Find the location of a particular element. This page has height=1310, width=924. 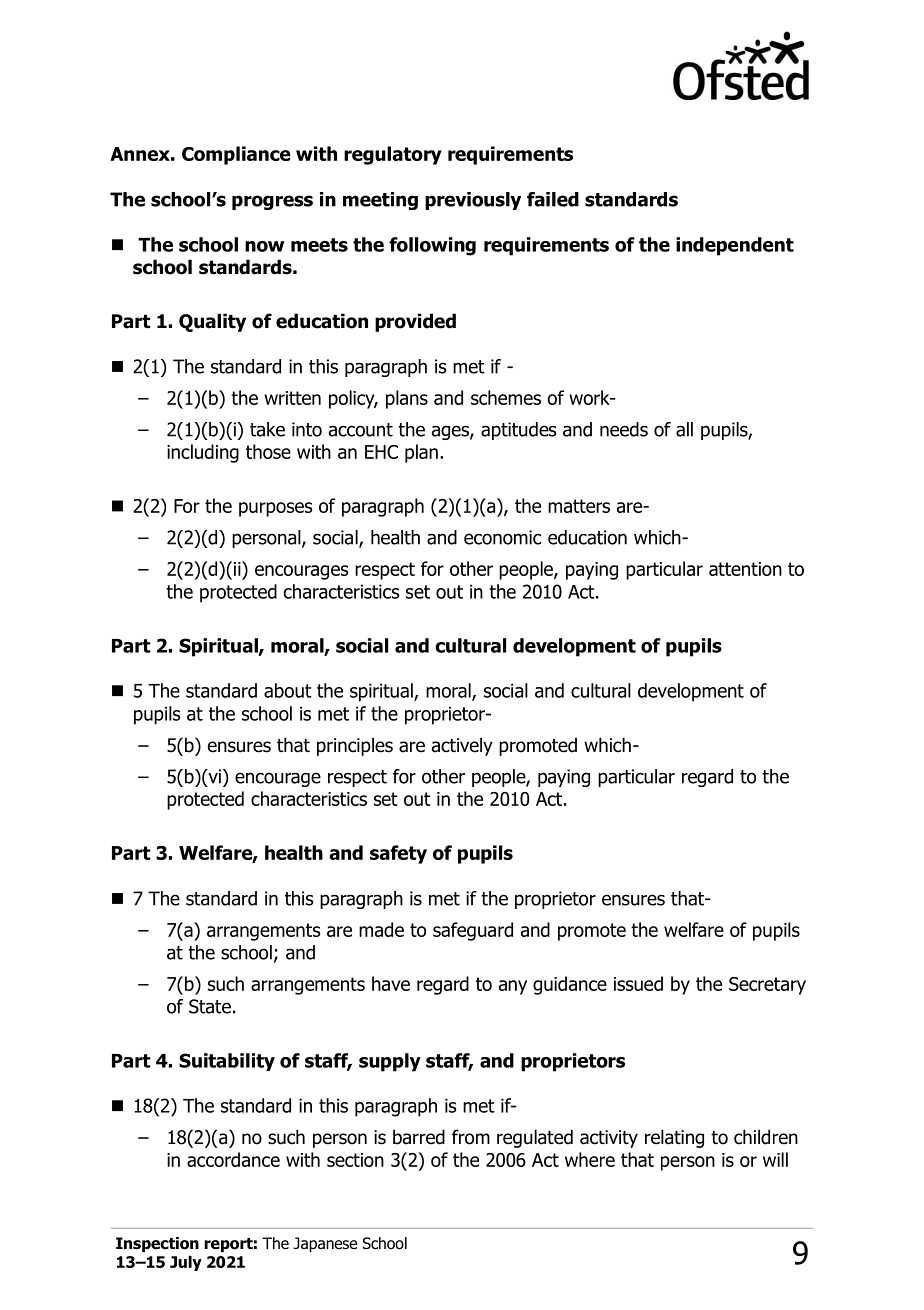

independent is located at coordinates (735, 246).
